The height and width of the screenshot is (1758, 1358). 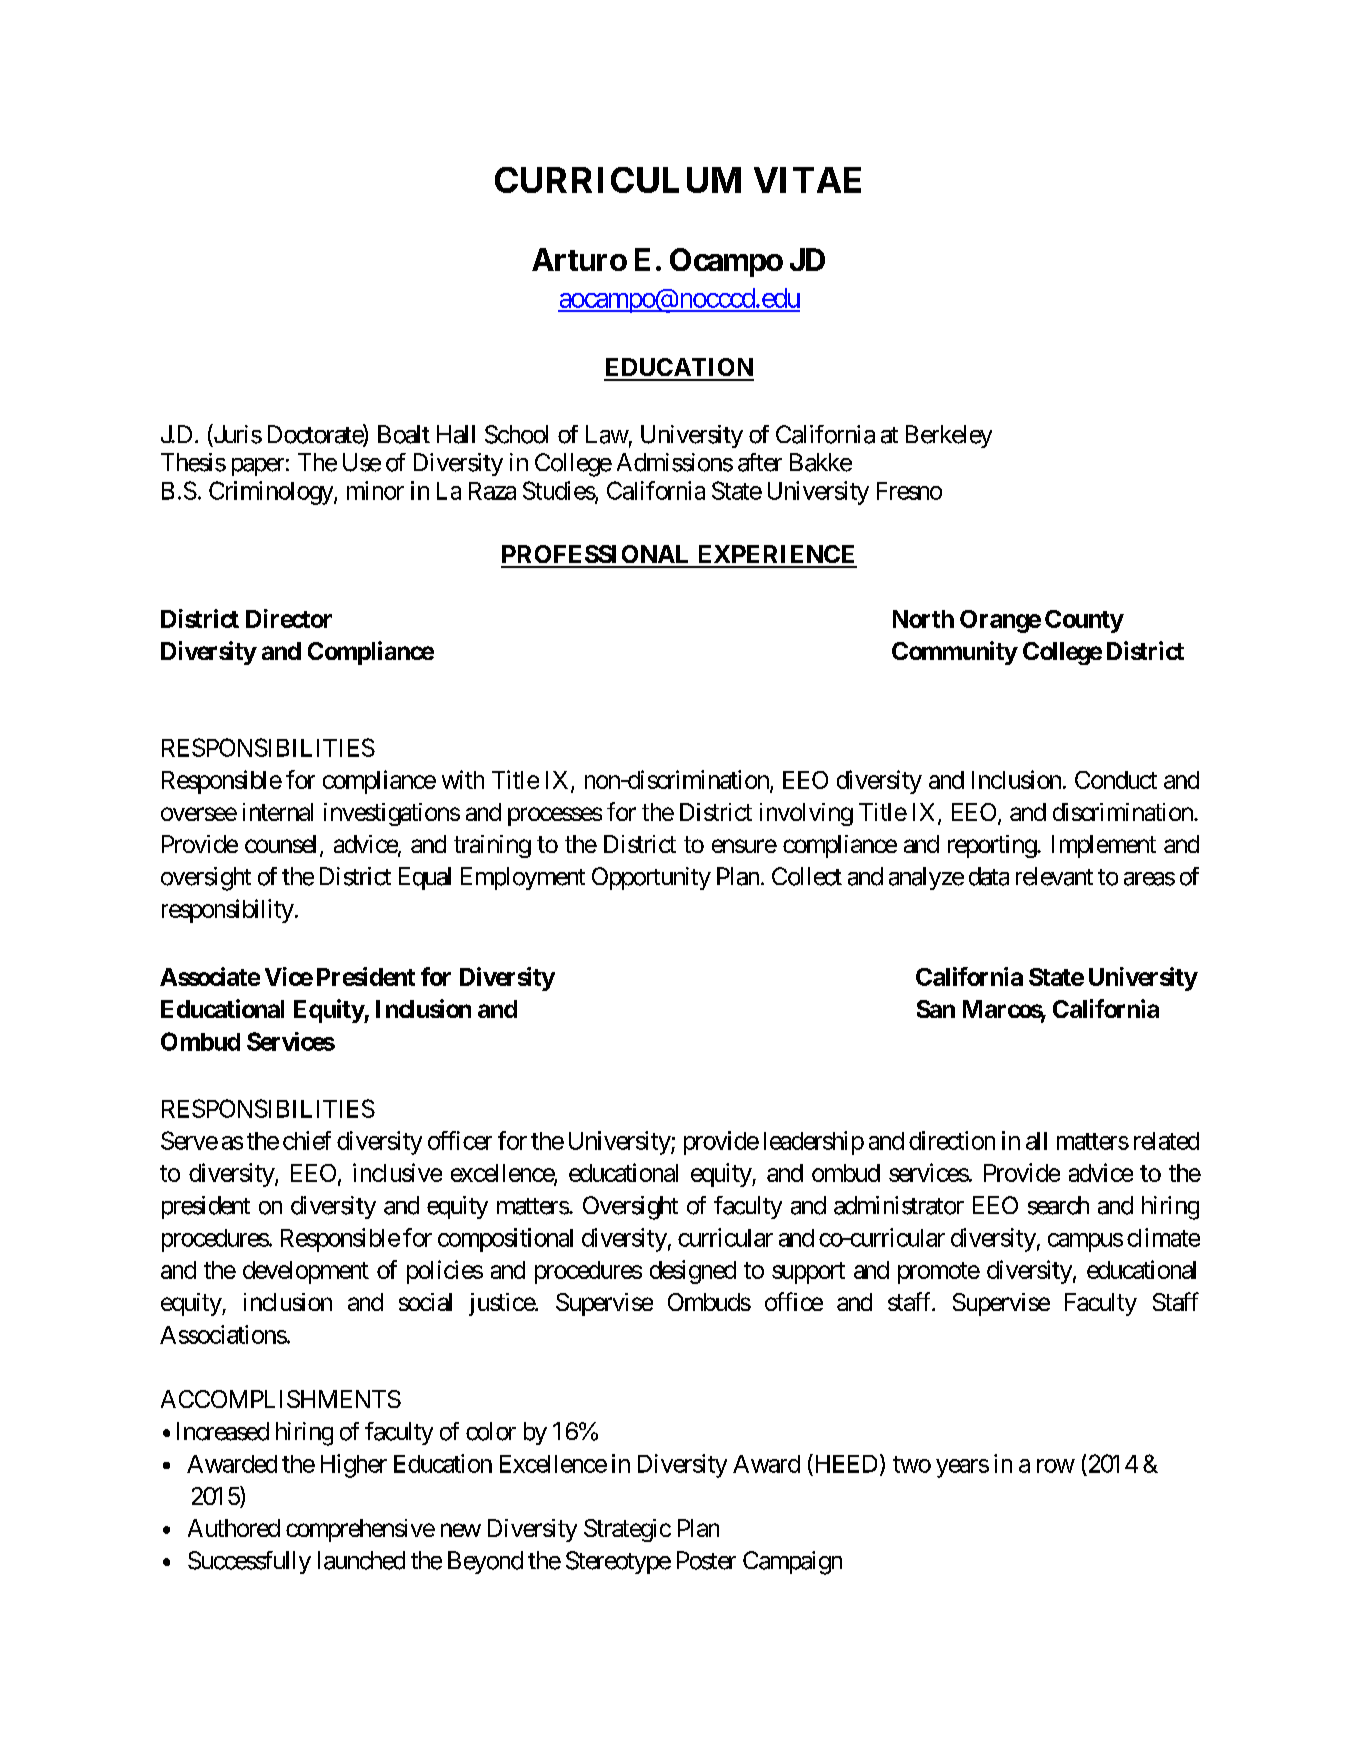 What do you see at coordinates (923, 619) in the screenshot?
I see `North` at bounding box center [923, 619].
